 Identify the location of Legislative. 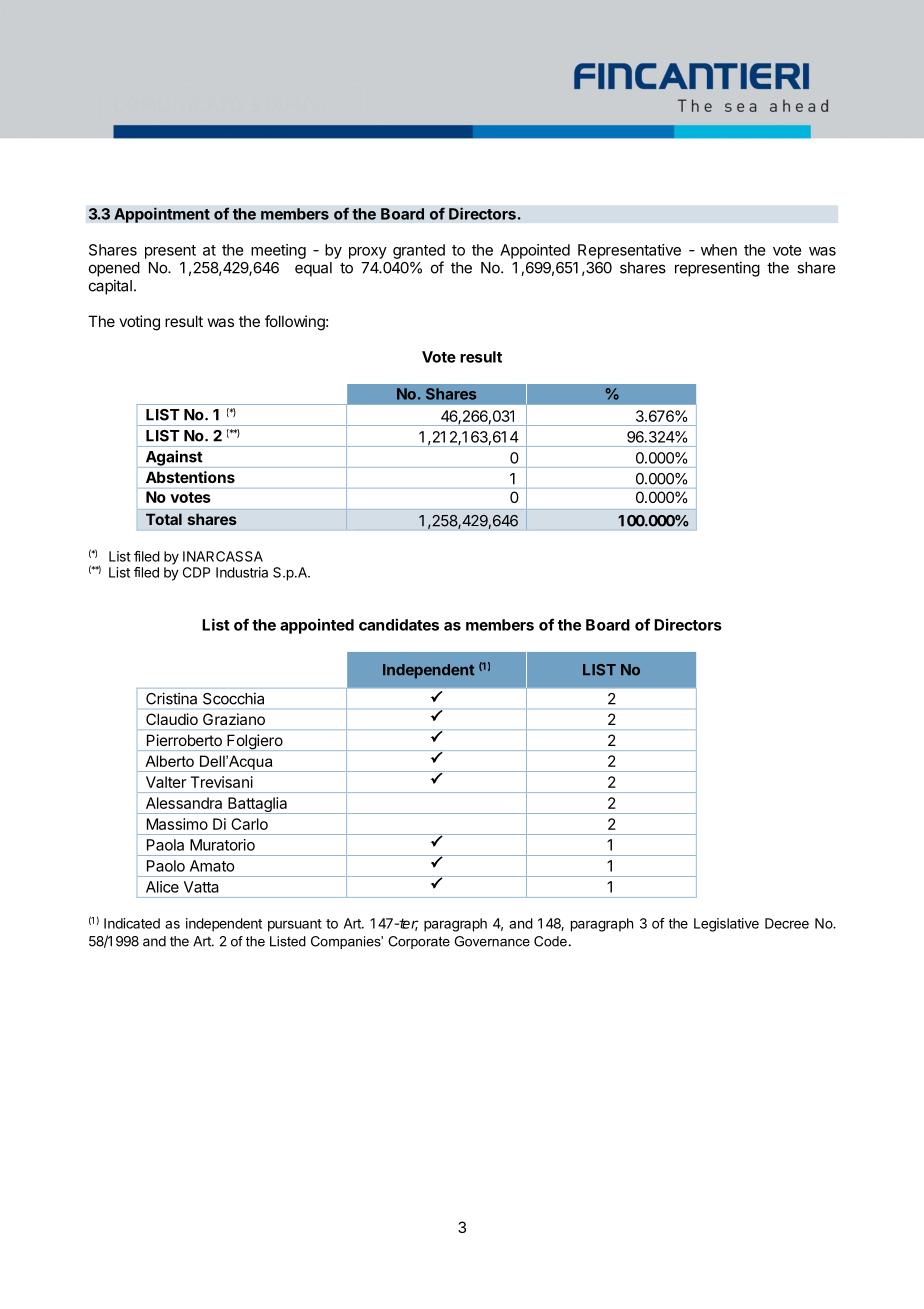
(726, 925).
